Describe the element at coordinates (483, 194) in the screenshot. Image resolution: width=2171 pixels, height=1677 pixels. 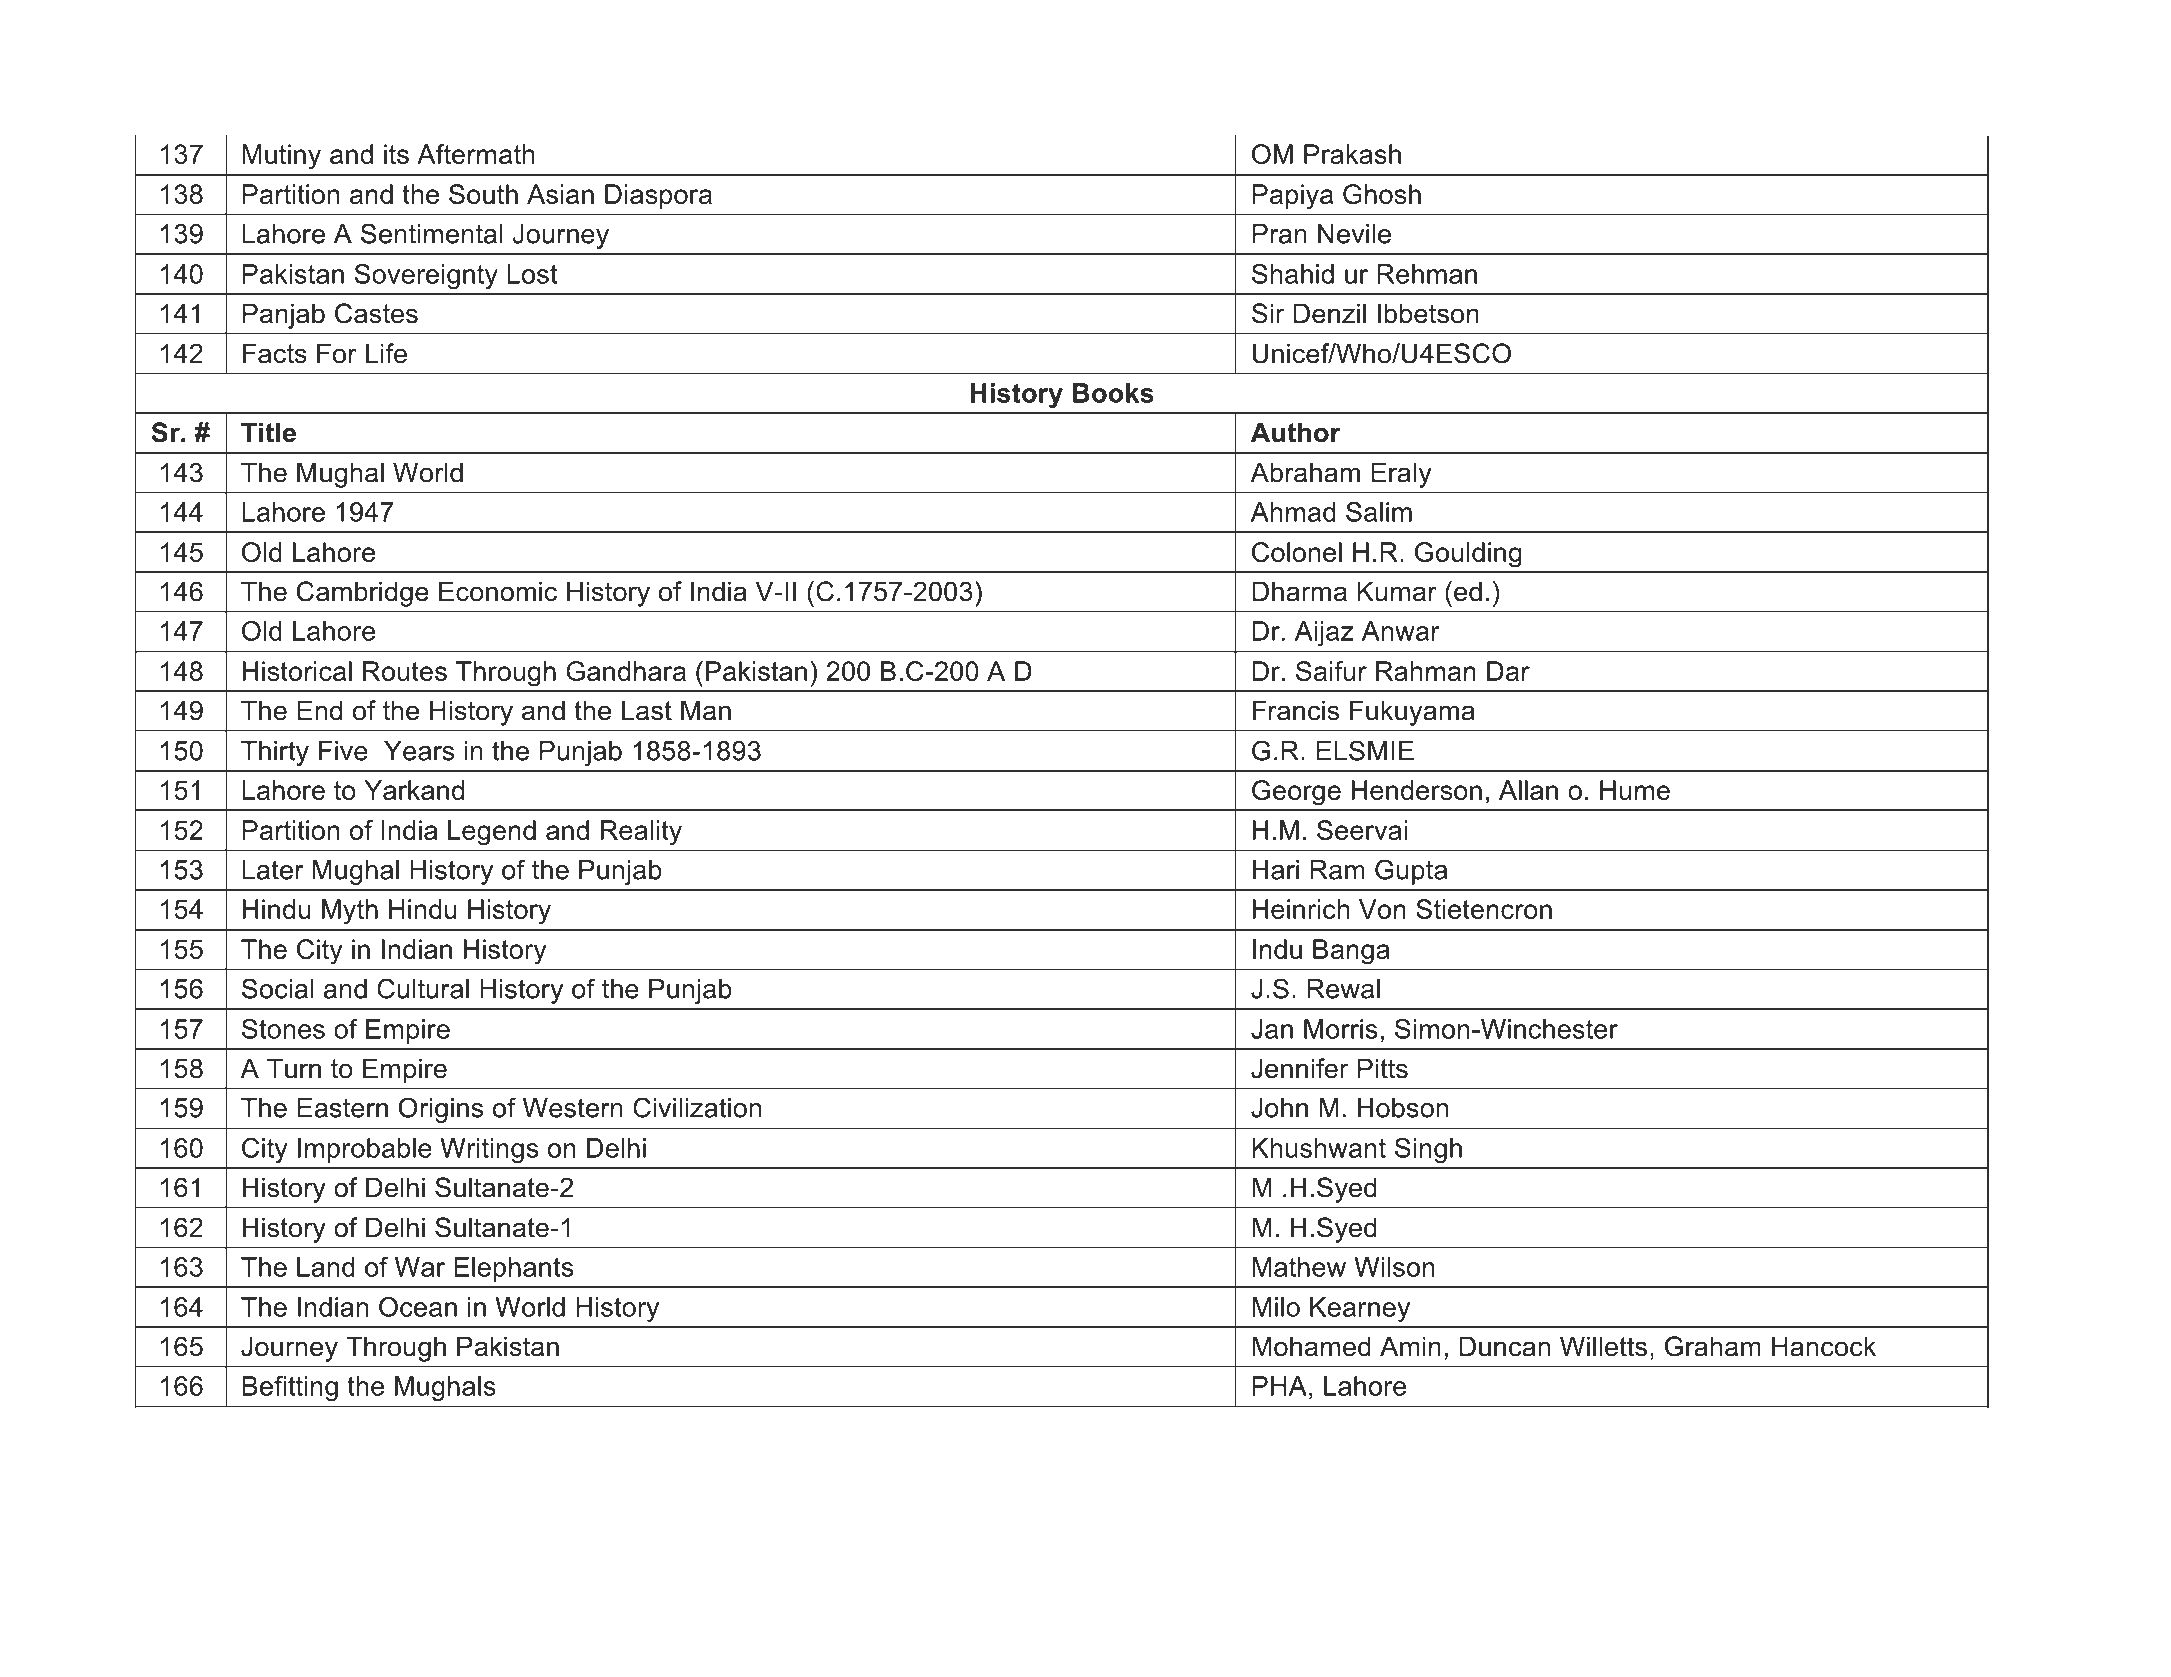
I see `South` at that location.
